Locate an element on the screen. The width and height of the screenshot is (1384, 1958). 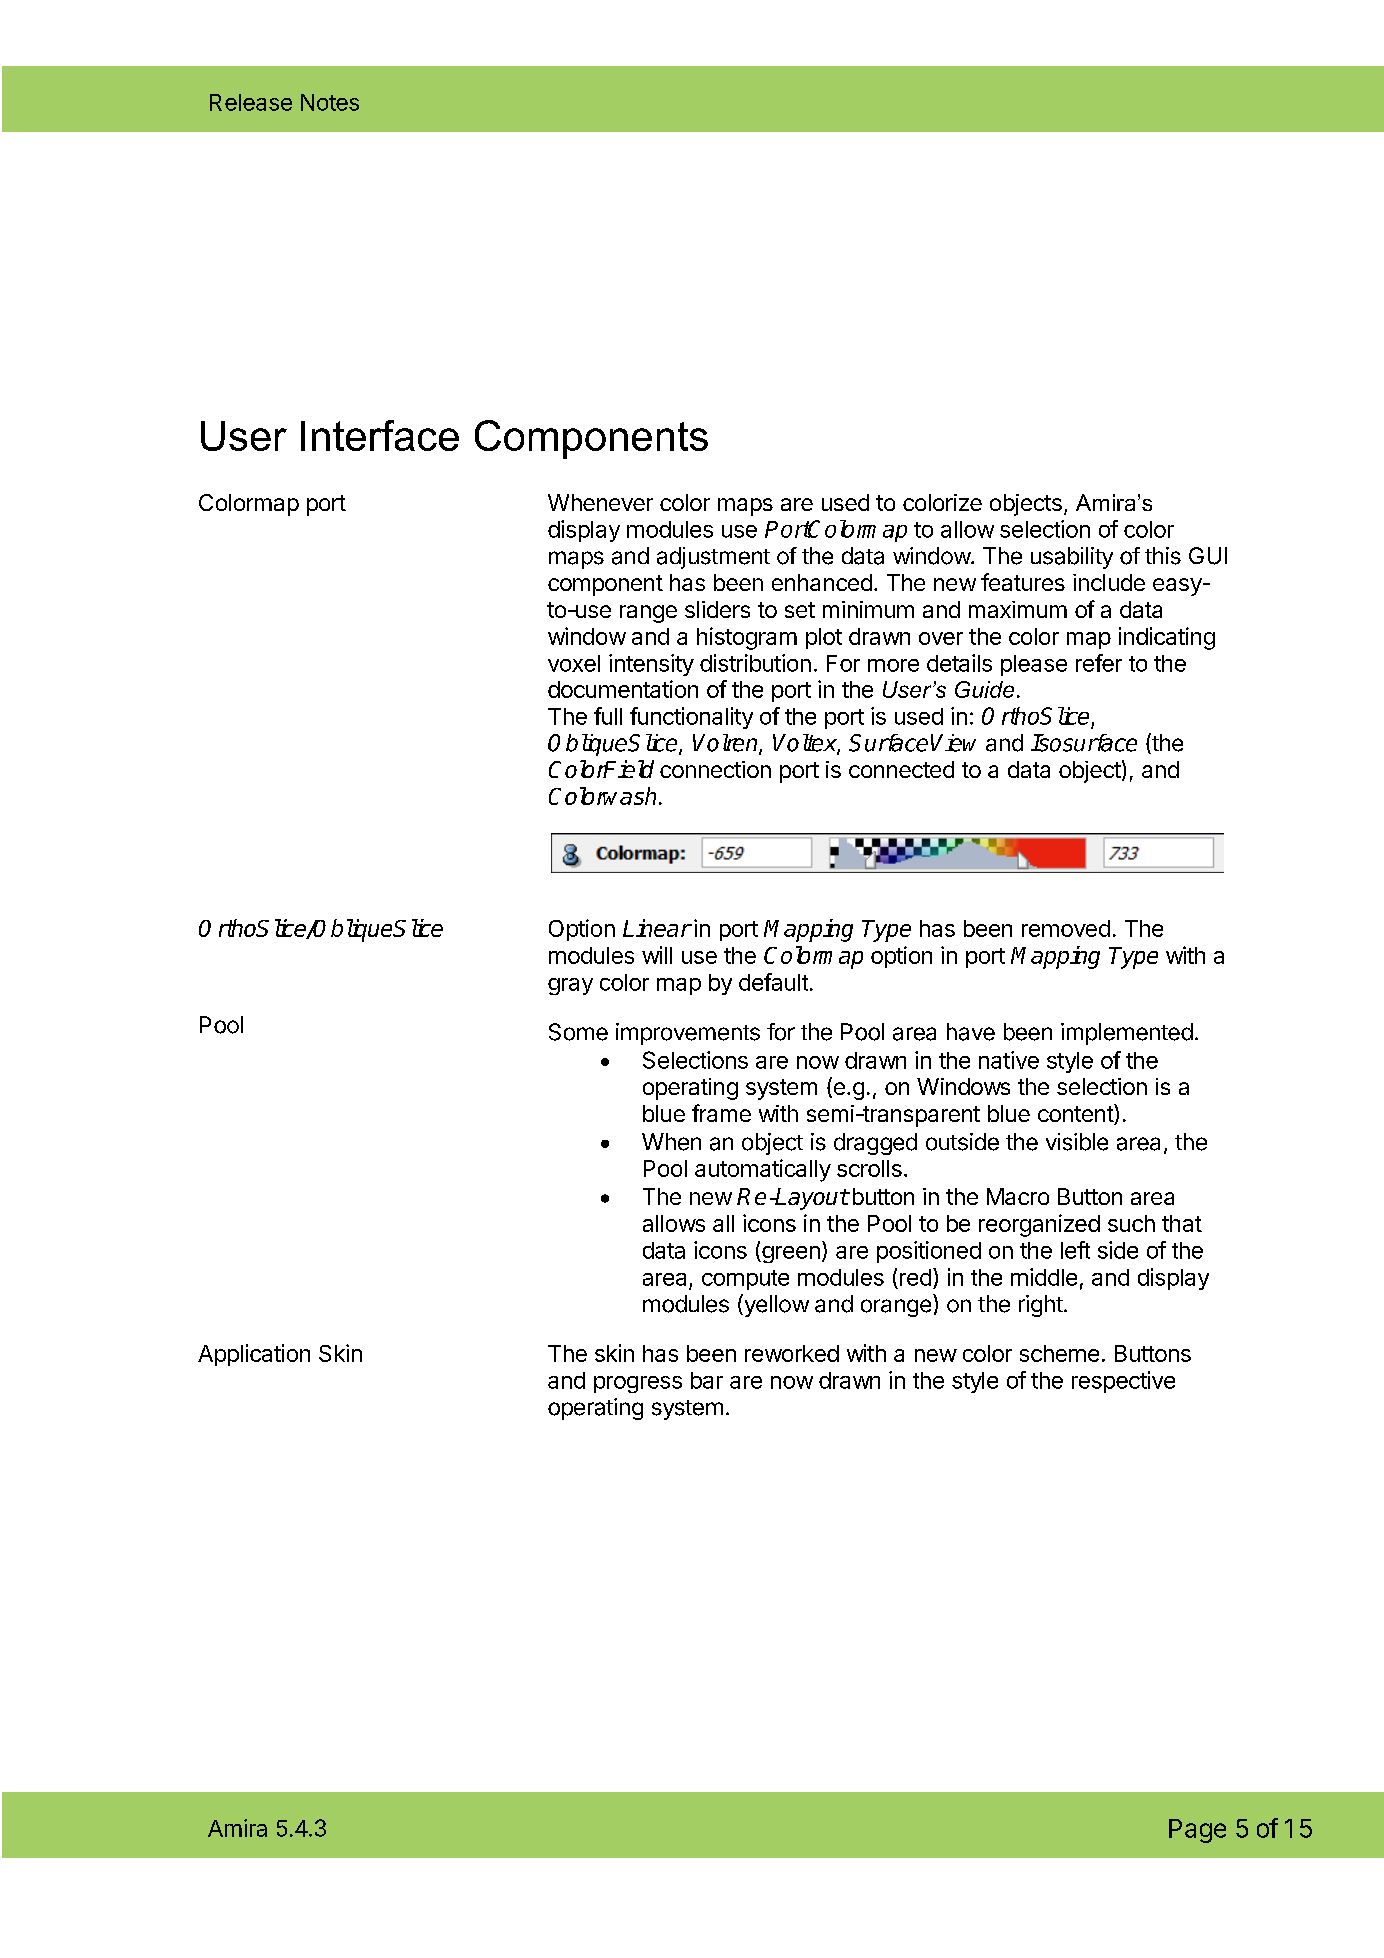
usability is located at coordinates (1072, 558).
